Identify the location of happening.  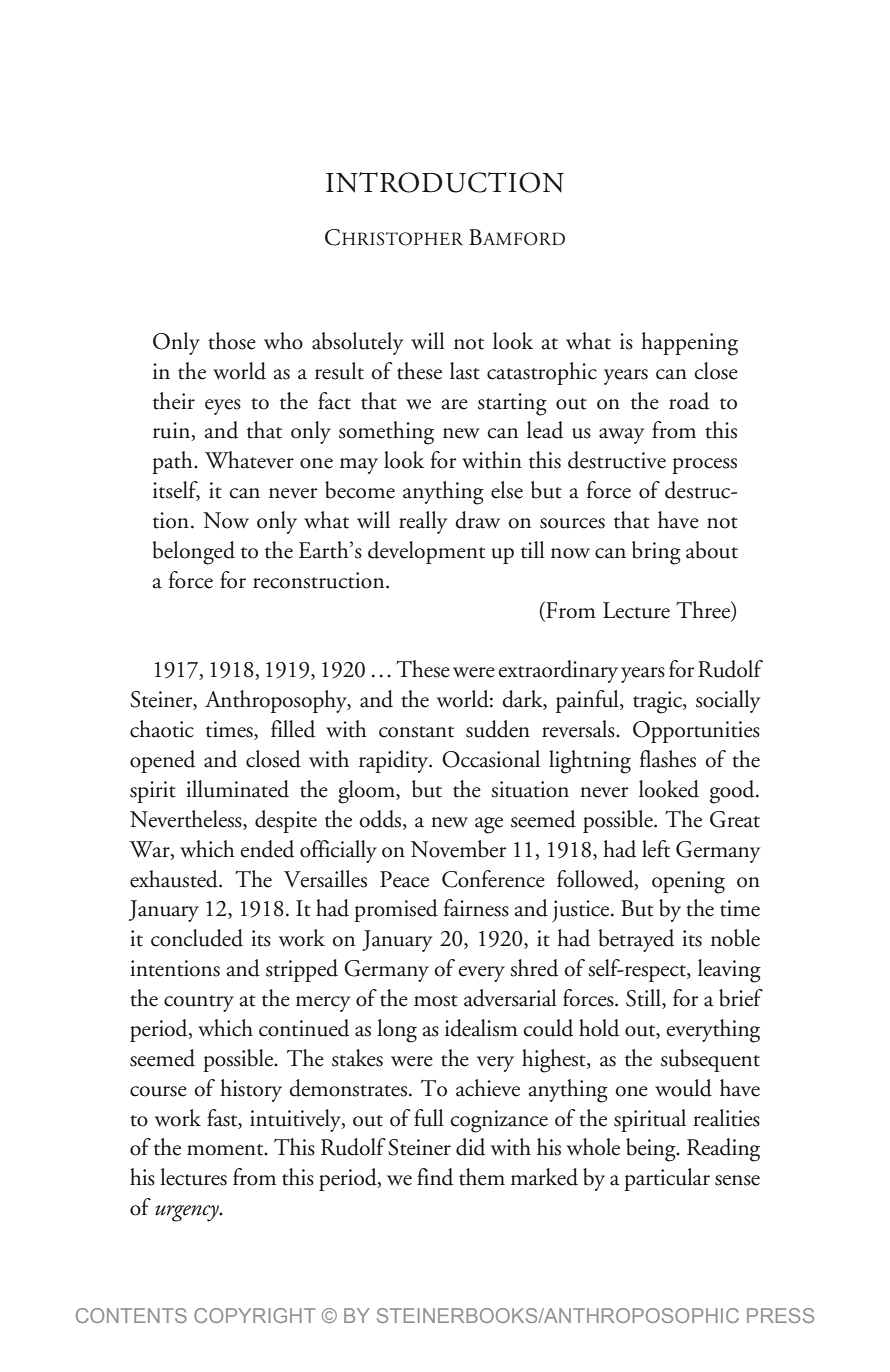
(689, 344).
